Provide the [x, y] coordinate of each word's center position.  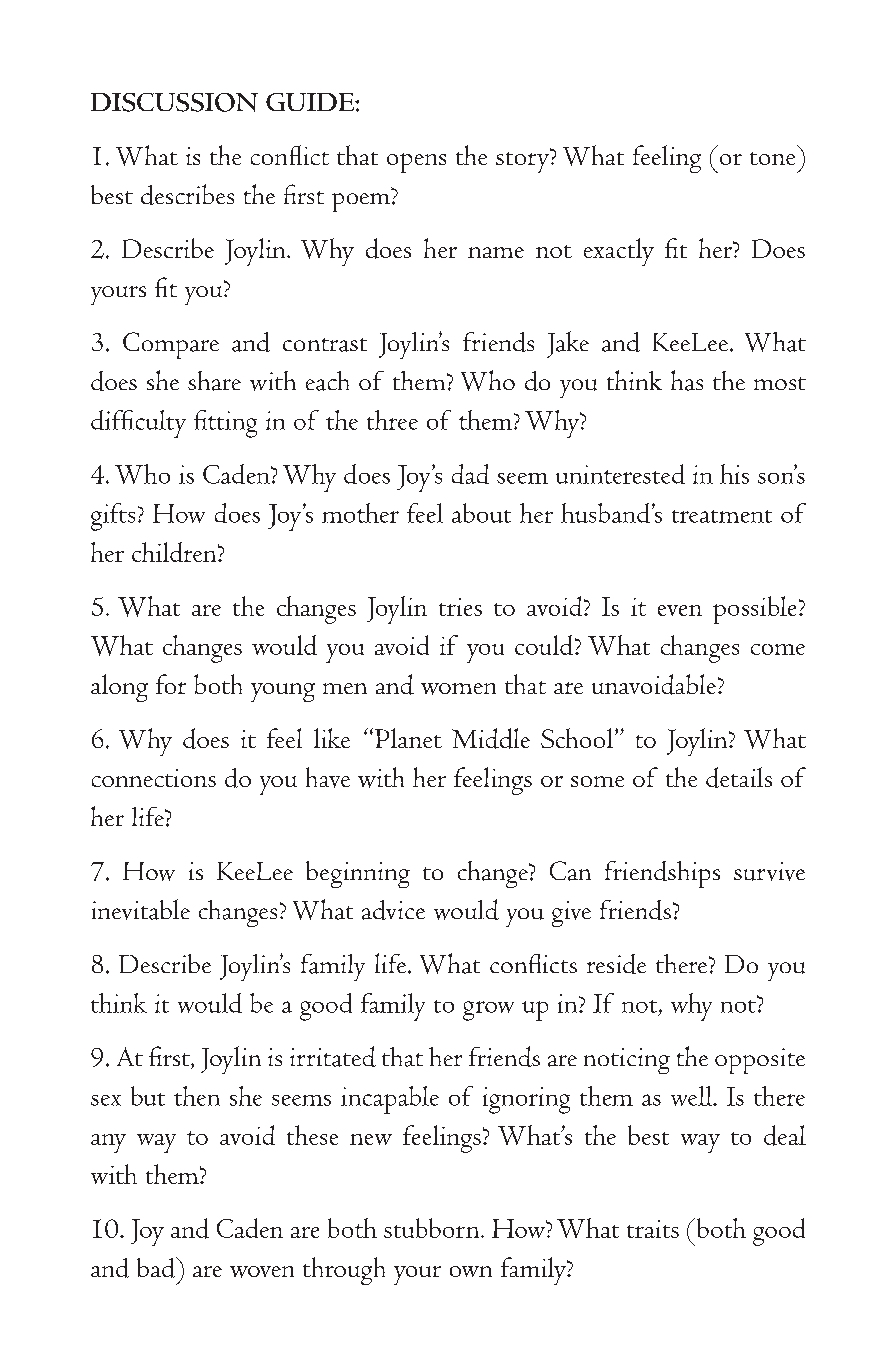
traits [653, 1229]
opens [416, 163]
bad [157, 1267]
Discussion [174, 102]
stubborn [433, 1228]
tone [772, 158]
